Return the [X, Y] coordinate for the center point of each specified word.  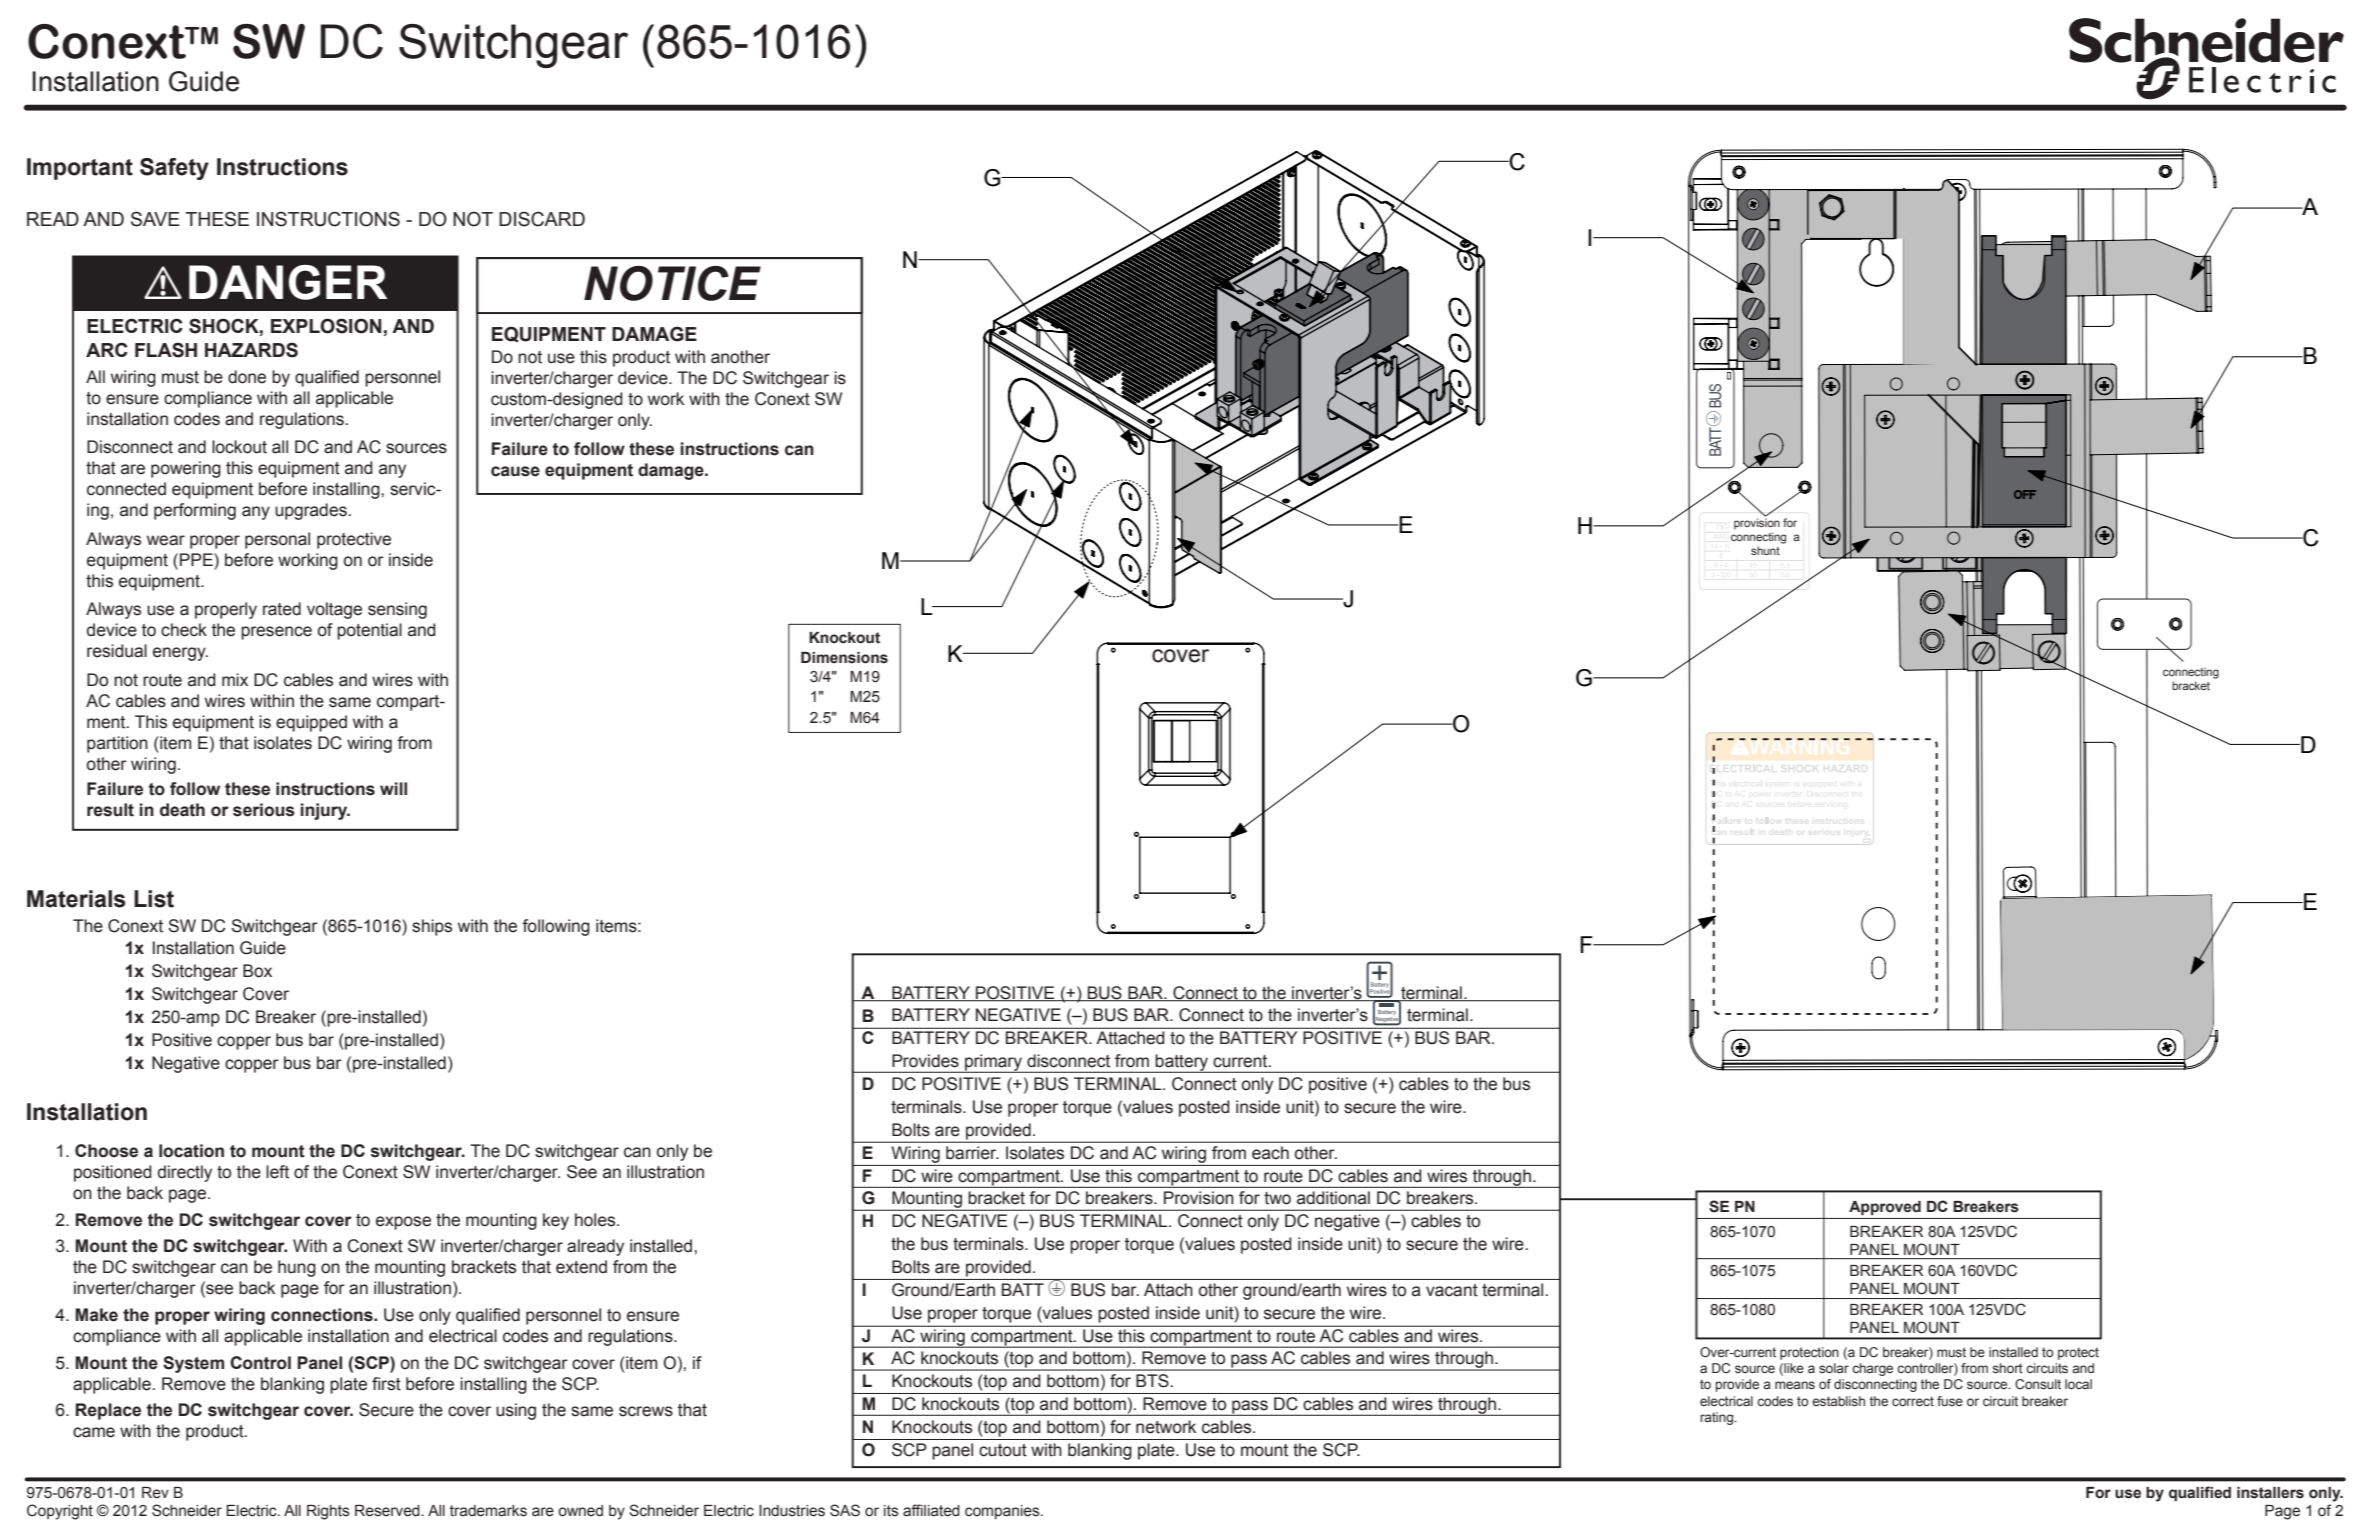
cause [515, 471]
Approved [1885, 1208]
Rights [328, 1512]
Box [257, 971]
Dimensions [844, 658]
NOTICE [672, 283]
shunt [1765, 550]
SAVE [155, 219]
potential [369, 631]
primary [993, 1063]
